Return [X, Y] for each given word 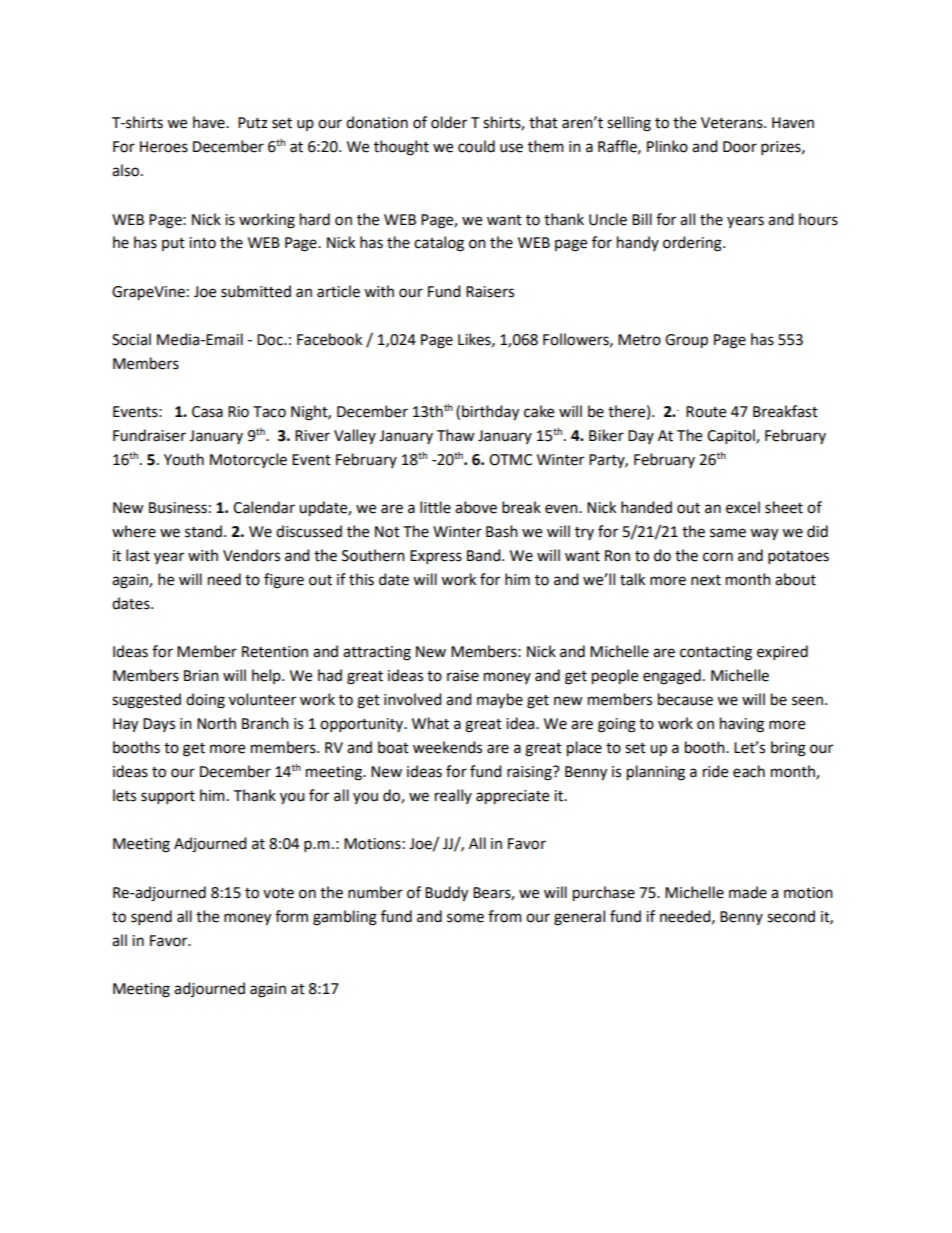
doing [205, 701]
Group [686, 341]
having [742, 725]
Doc [271, 340]
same [728, 533]
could [476, 146]
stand [205, 531]
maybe [500, 701]
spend [151, 917]
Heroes [164, 147]
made [748, 892]
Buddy [446, 894]
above [476, 507]
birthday [490, 413]
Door [740, 147]
